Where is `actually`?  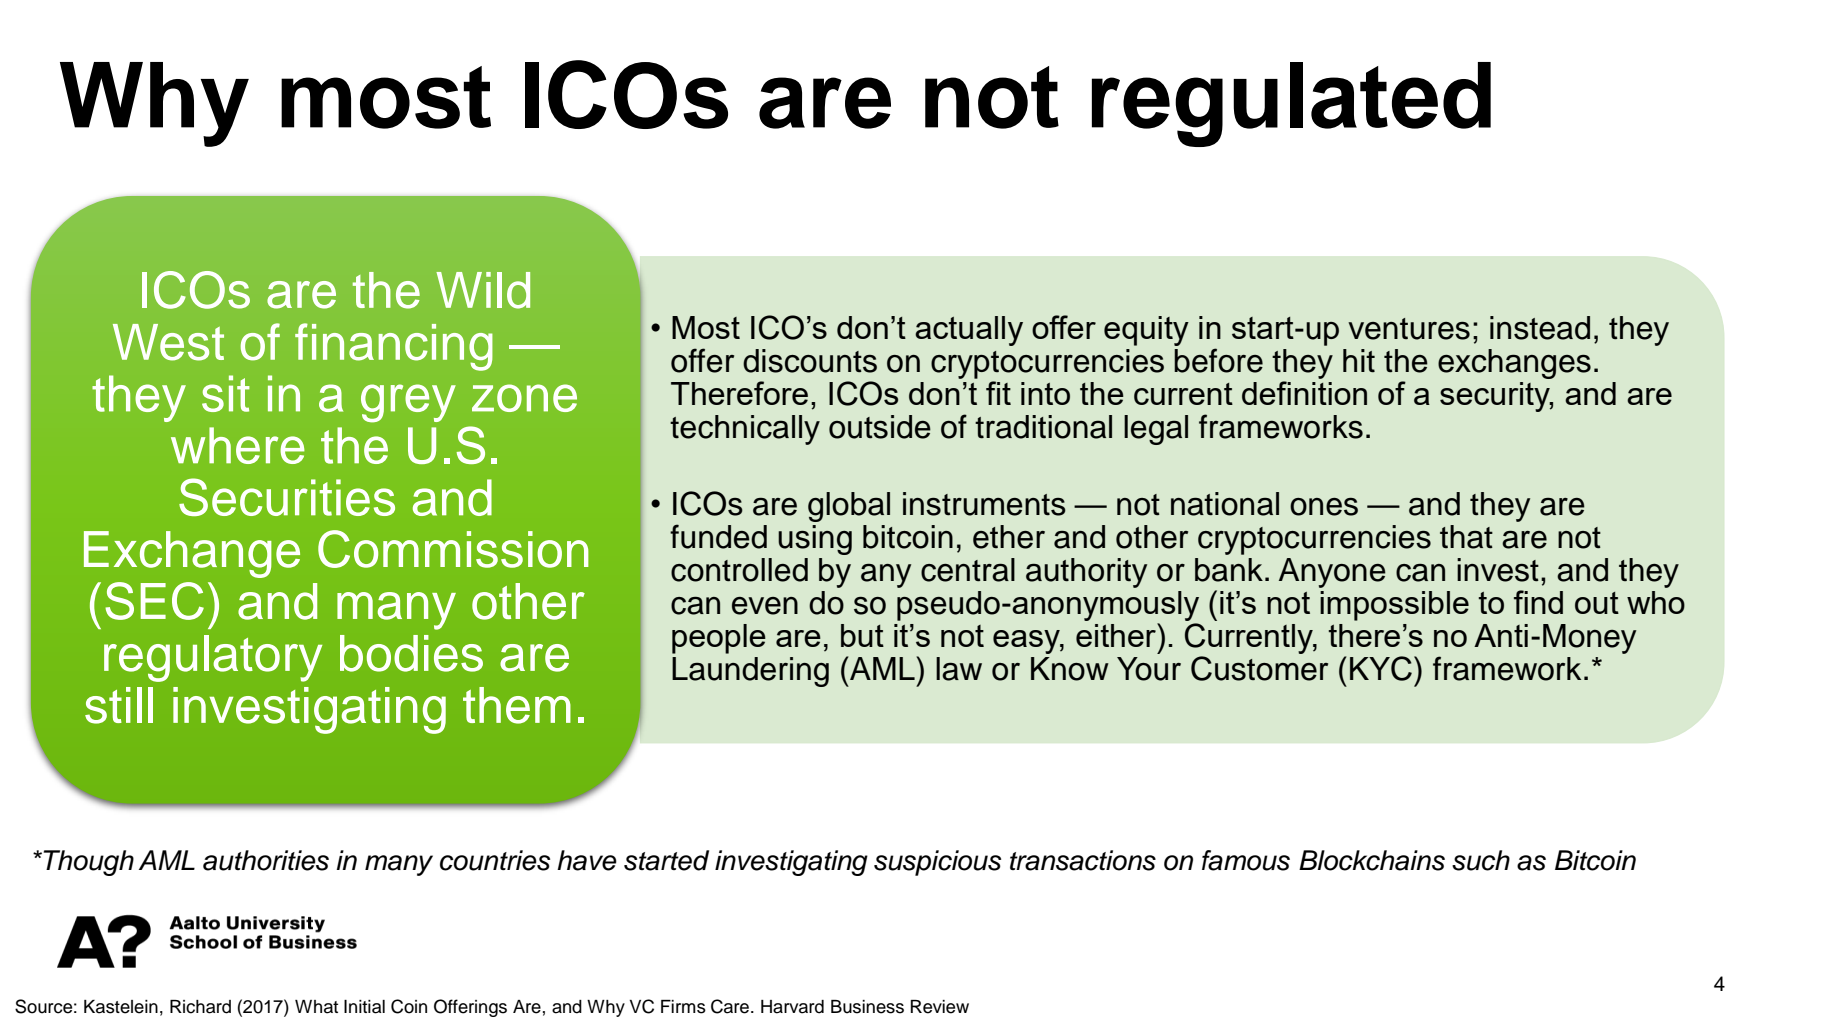 actually is located at coordinates (969, 331).
